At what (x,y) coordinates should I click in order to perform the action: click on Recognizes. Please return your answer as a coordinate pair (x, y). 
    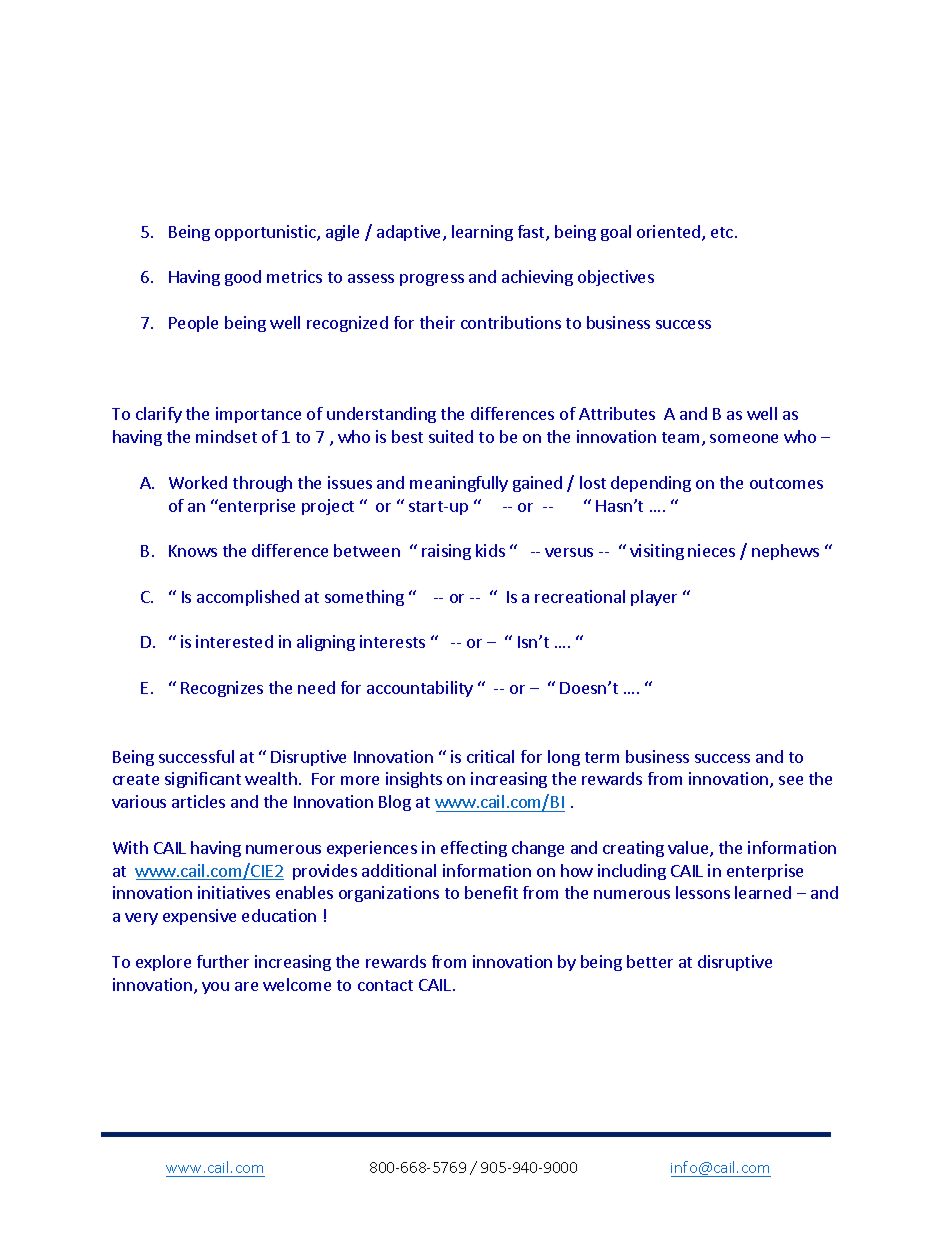
    Looking at the image, I should click on (222, 689).
